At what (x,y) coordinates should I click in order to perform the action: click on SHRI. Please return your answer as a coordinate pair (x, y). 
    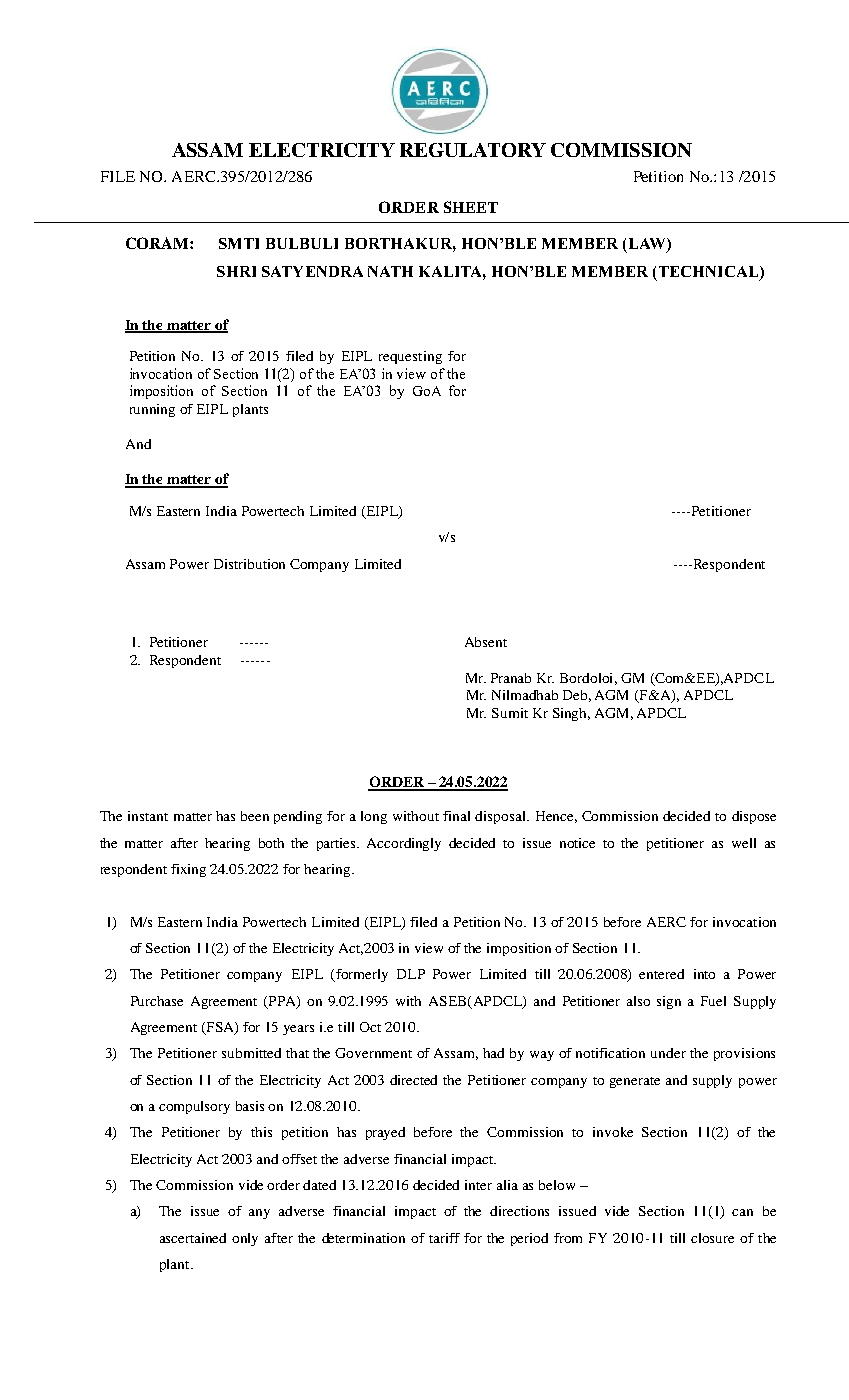
    Looking at the image, I should click on (236, 271).
